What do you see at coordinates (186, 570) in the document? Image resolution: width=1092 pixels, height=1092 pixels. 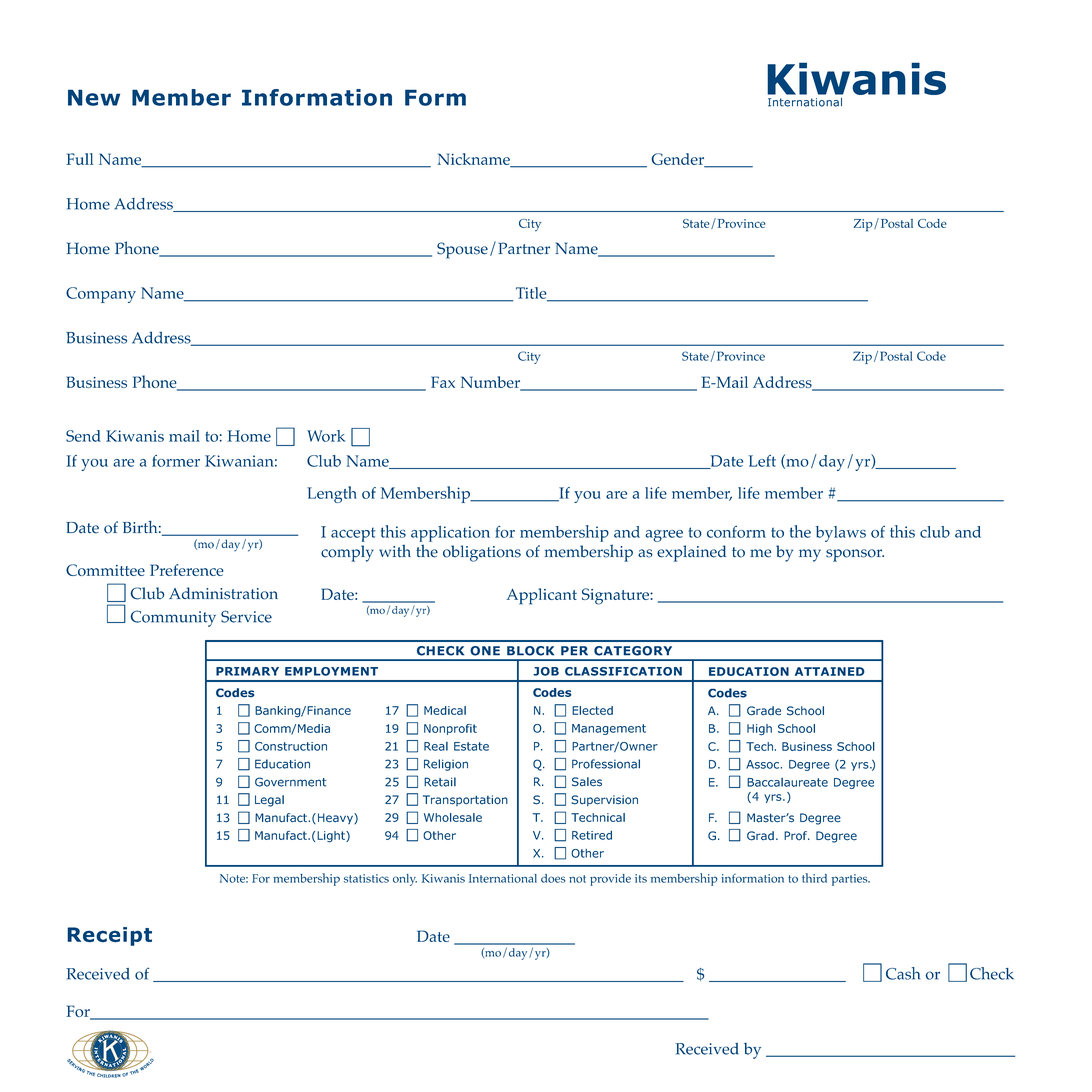 I see `Preference` at bounding box center [186, 570].
